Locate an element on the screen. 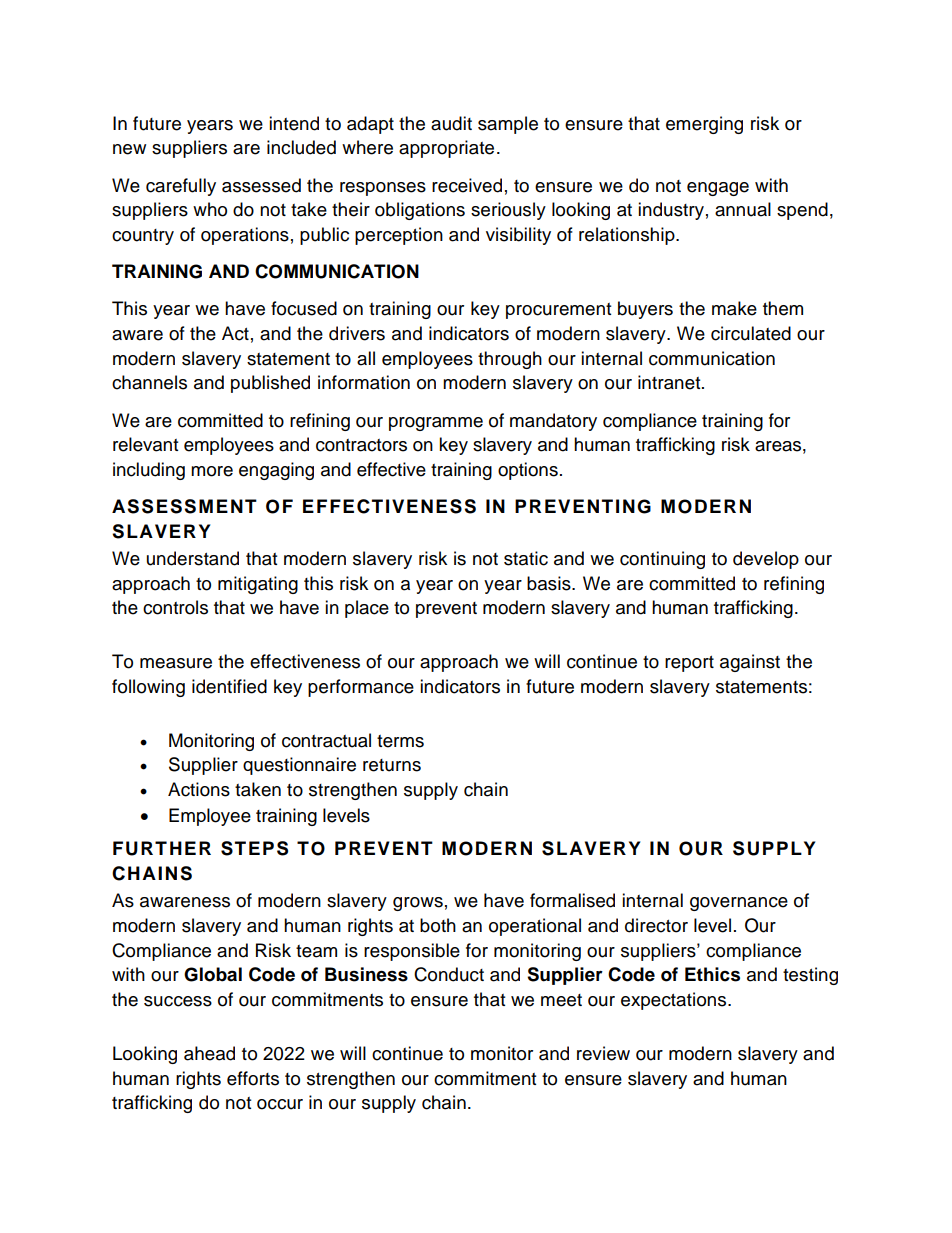 The image size is (952, 1233). terms is located at coordinates (400, 741).
